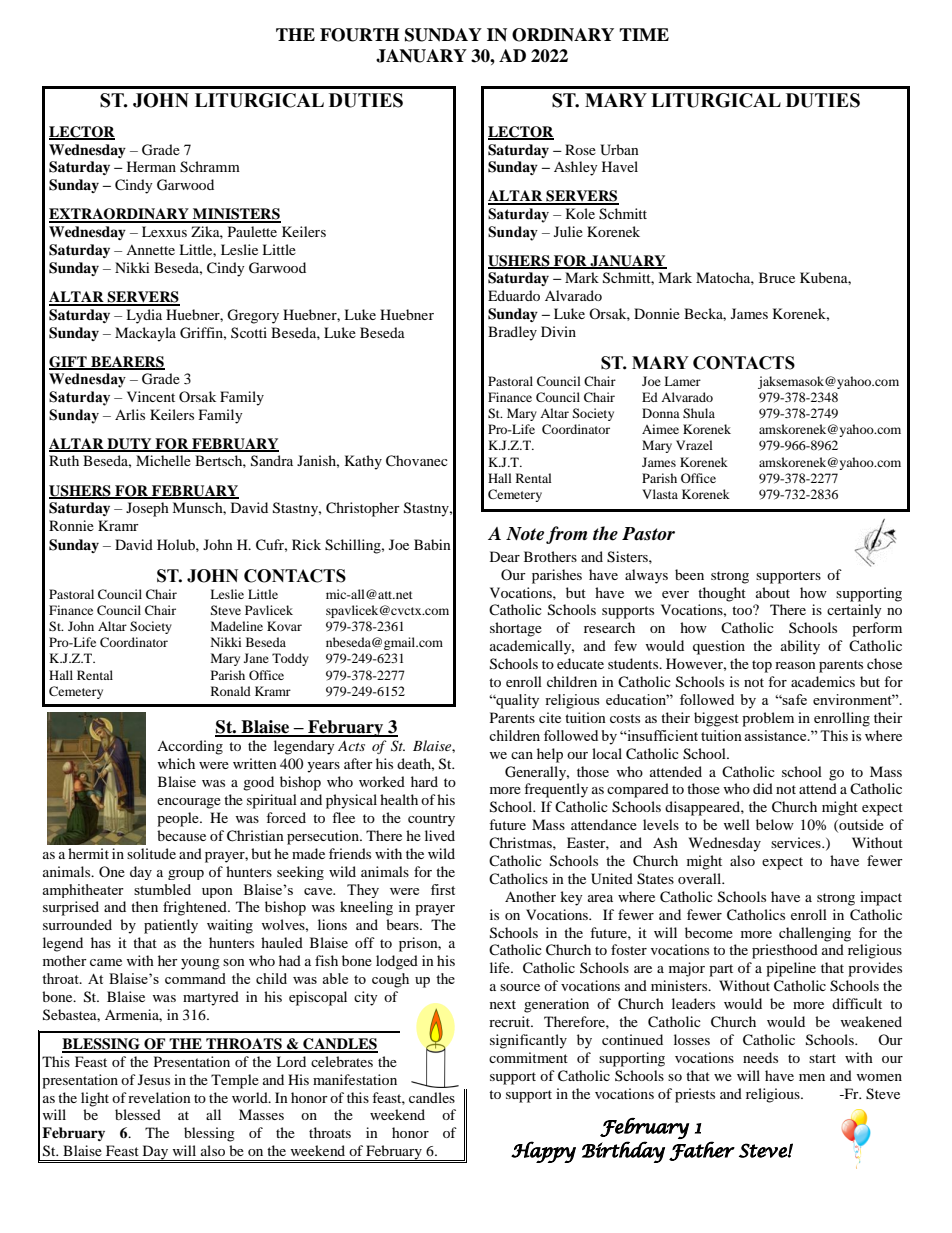 The width and height of the screenshot is (952, 1233). Describe the element at coordinates (512, 333) in the screenshot. I see `Bradley` at that location.
